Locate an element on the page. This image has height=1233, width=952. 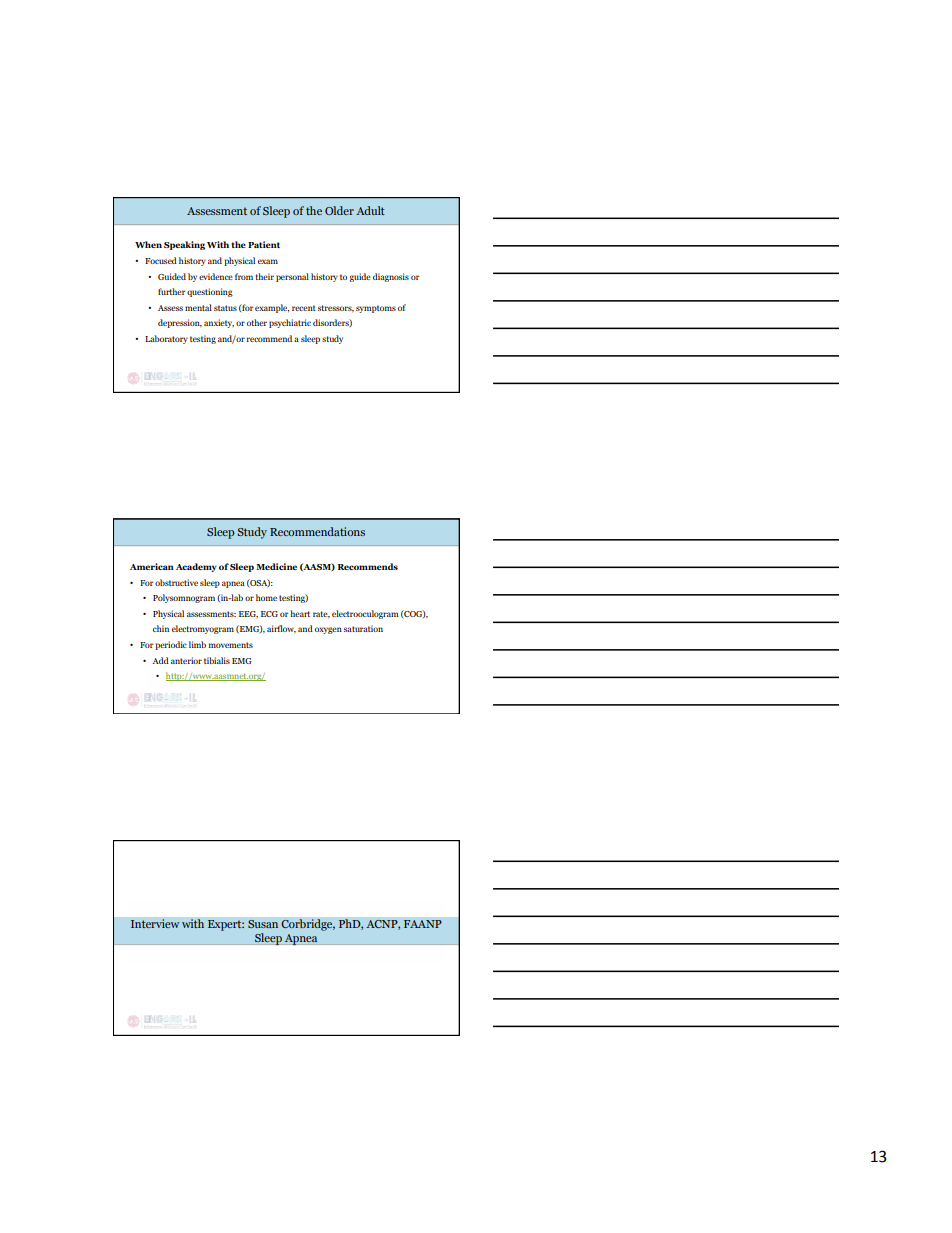
Patient is located at coordinates (264, 244).
